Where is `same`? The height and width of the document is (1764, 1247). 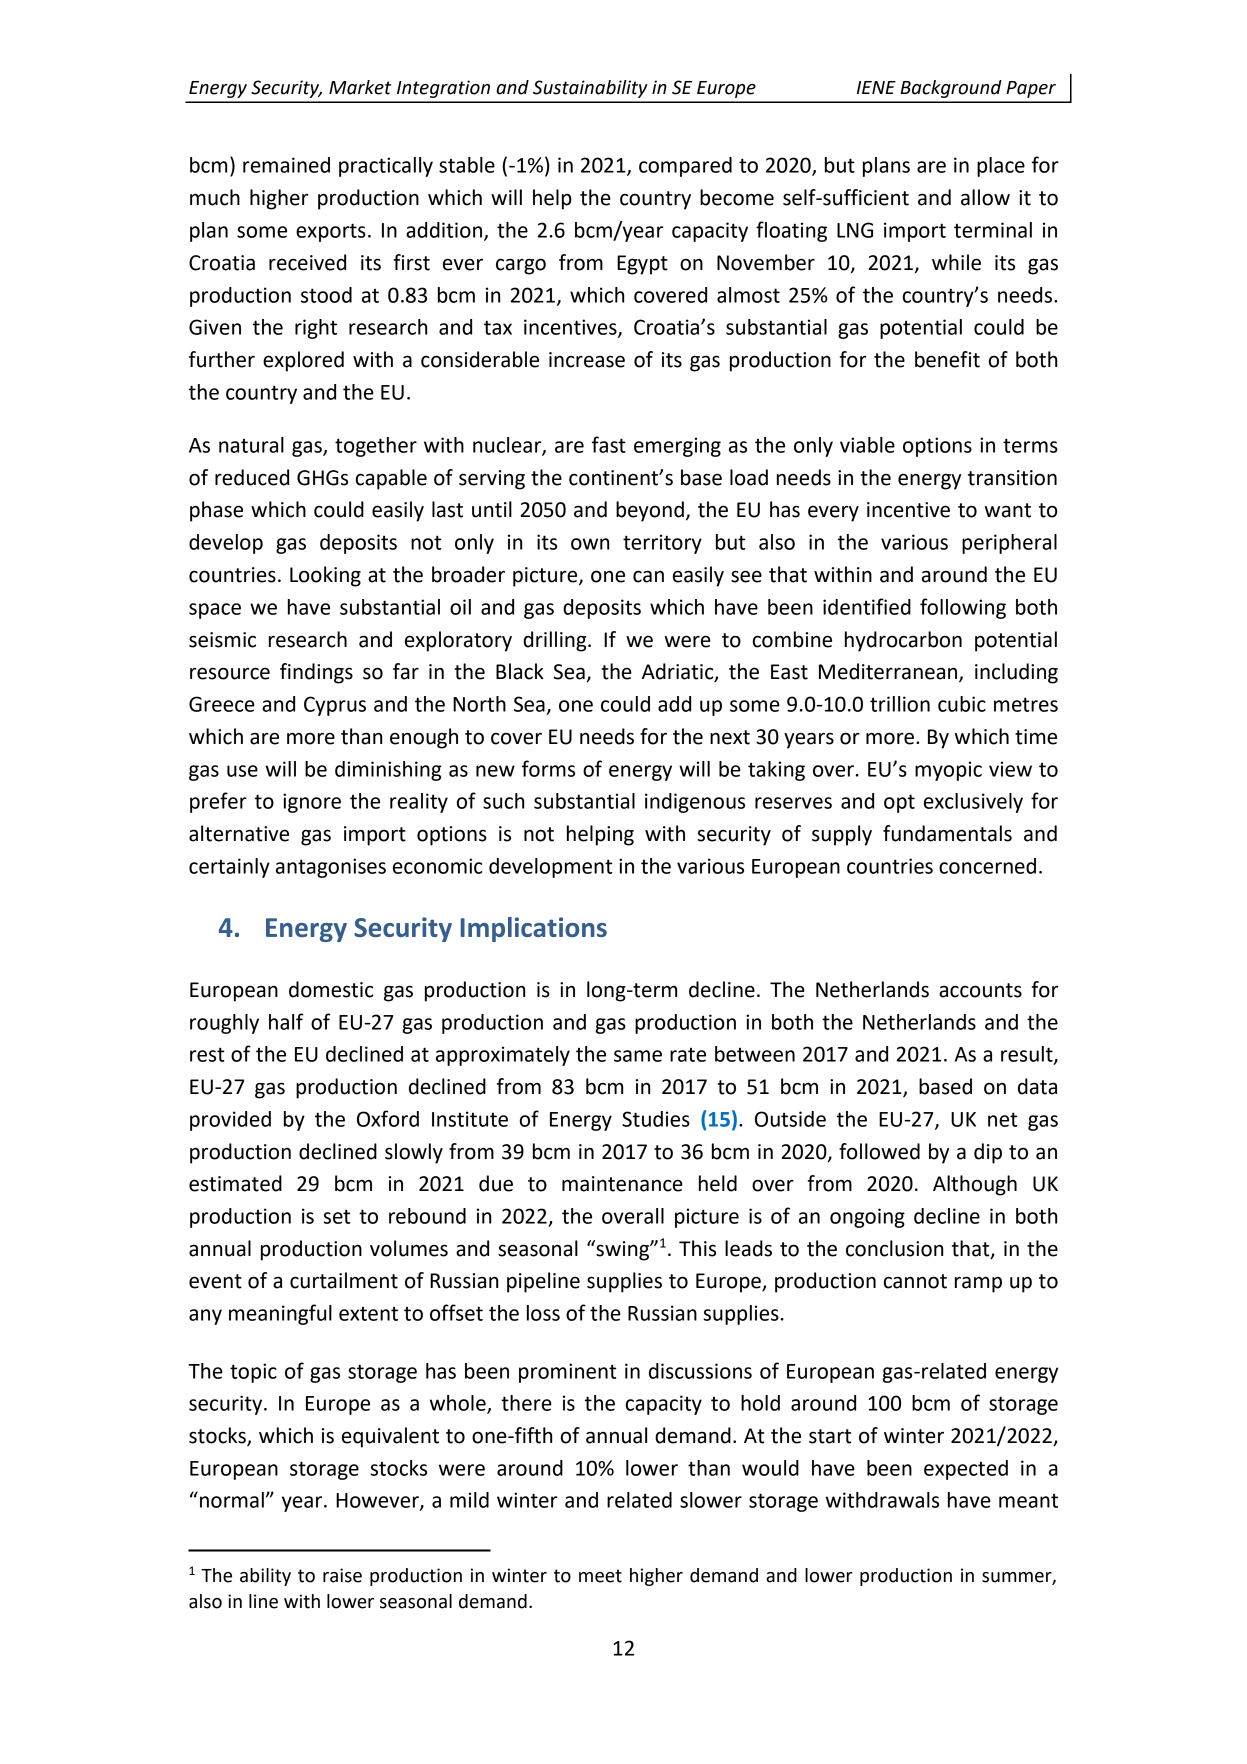 same is located at coordinates (638, 1056).
